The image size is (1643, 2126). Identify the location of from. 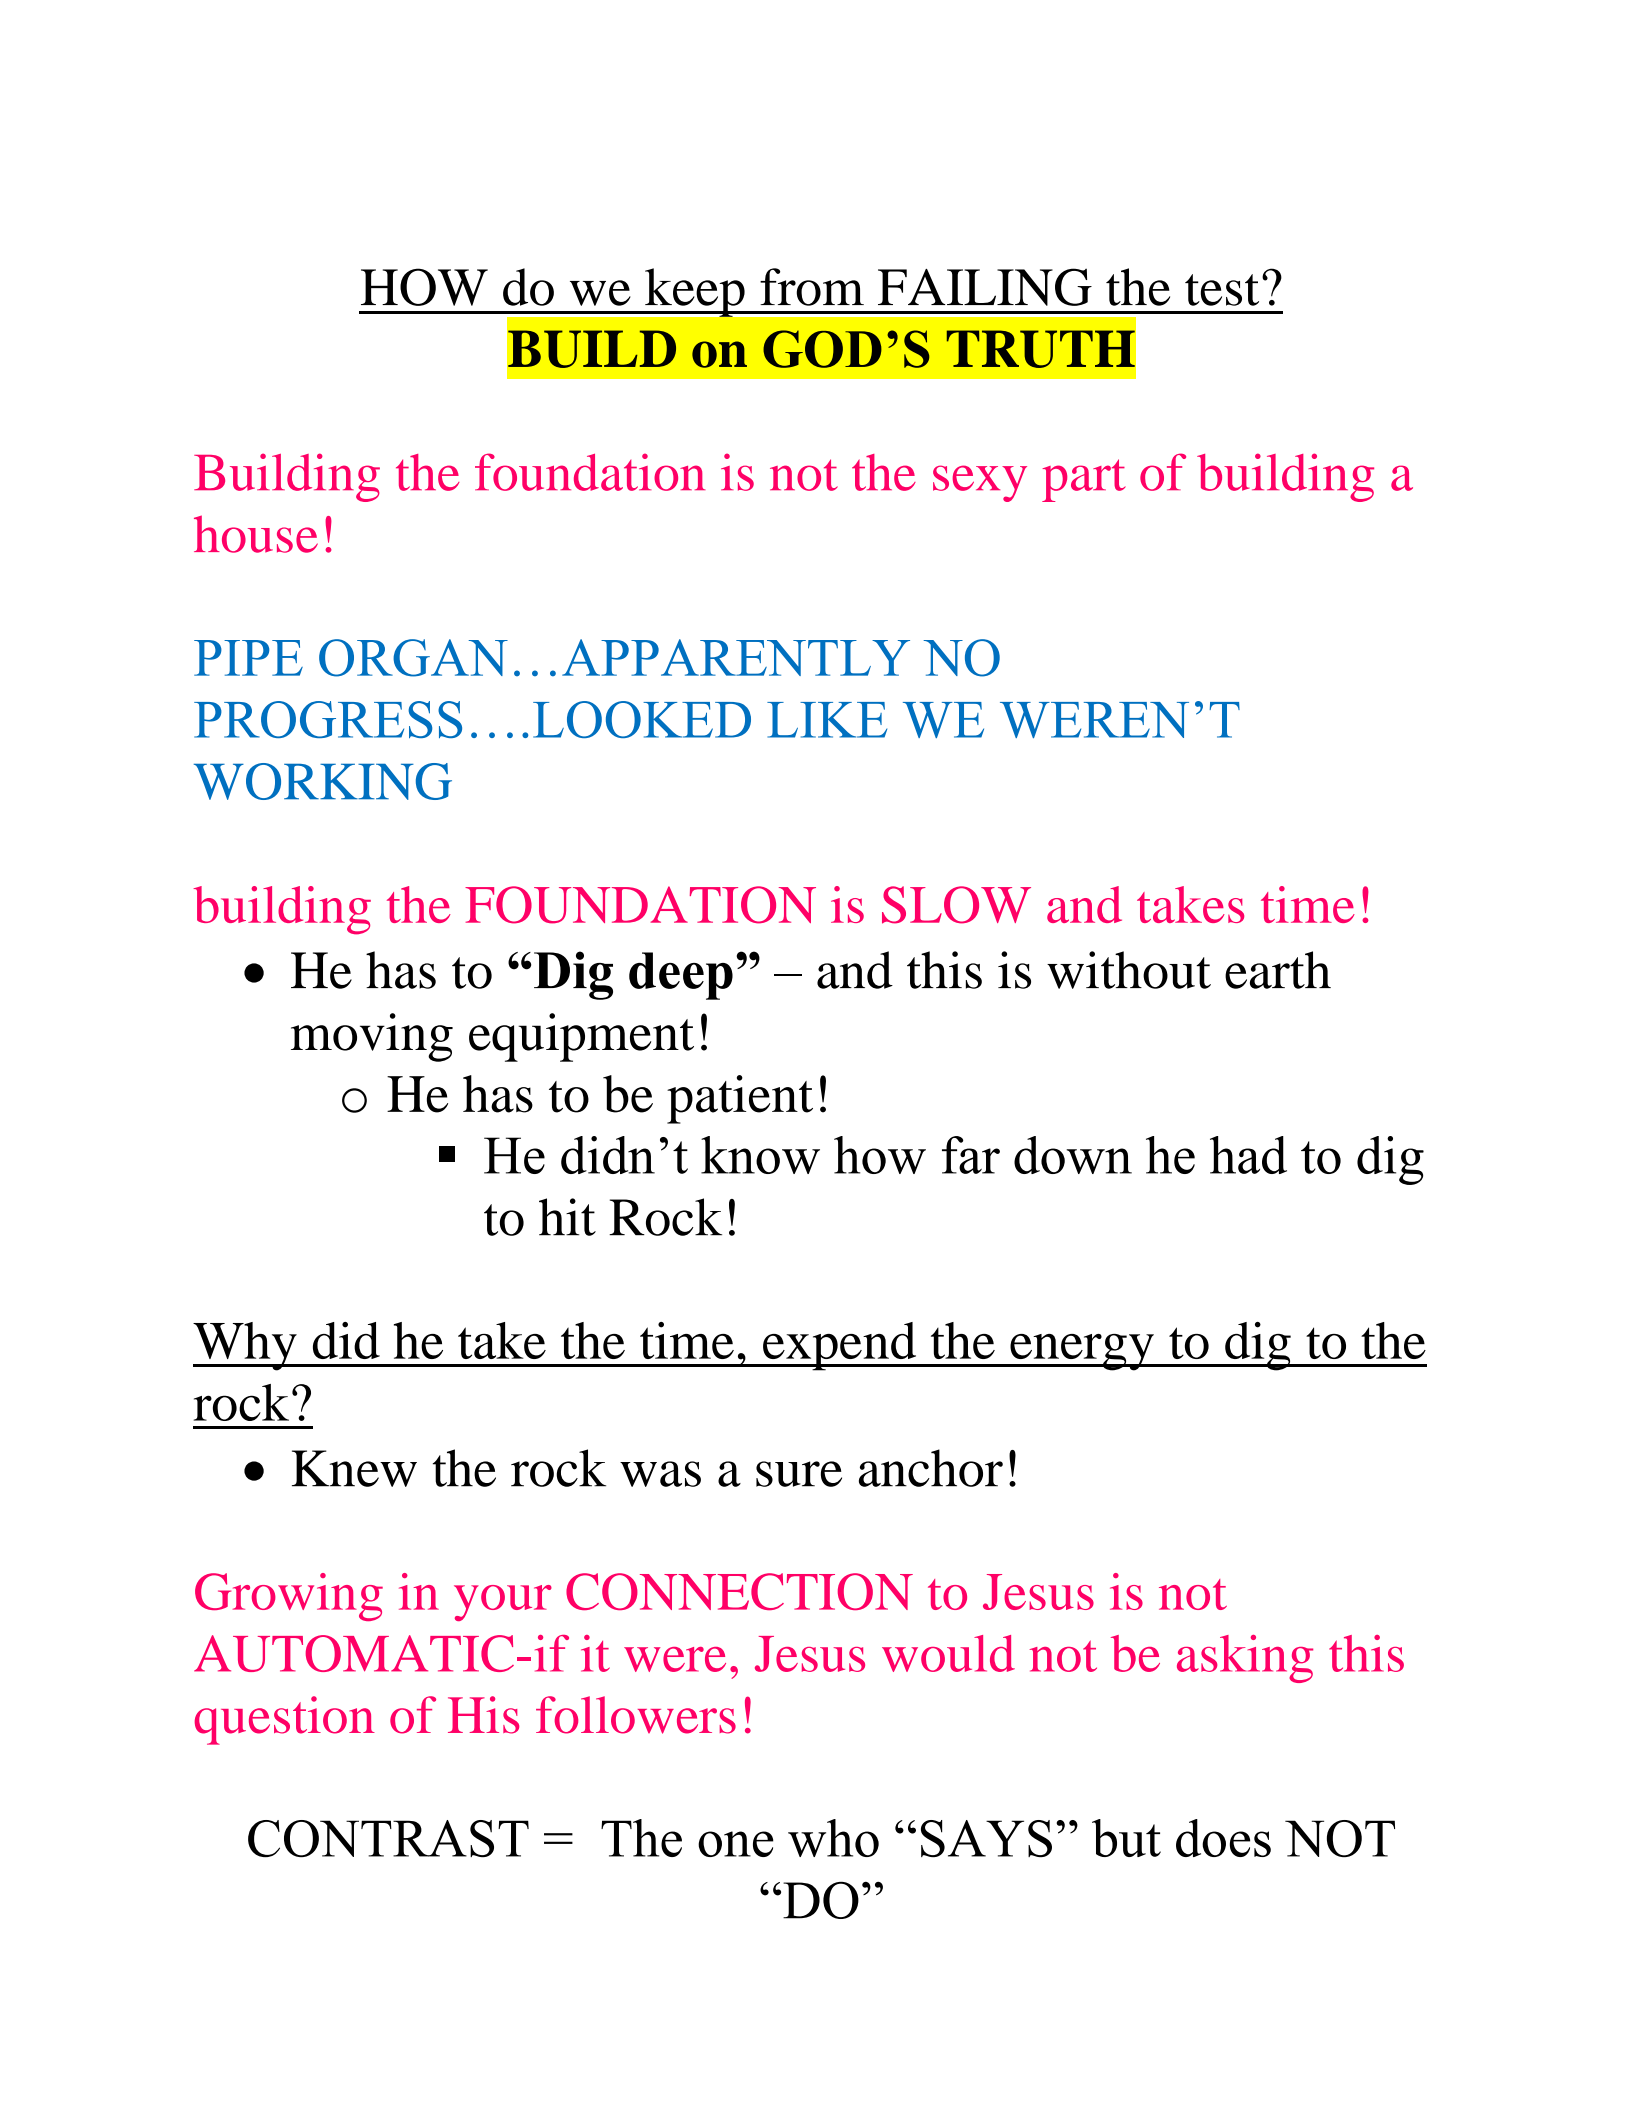
(812, 287).
